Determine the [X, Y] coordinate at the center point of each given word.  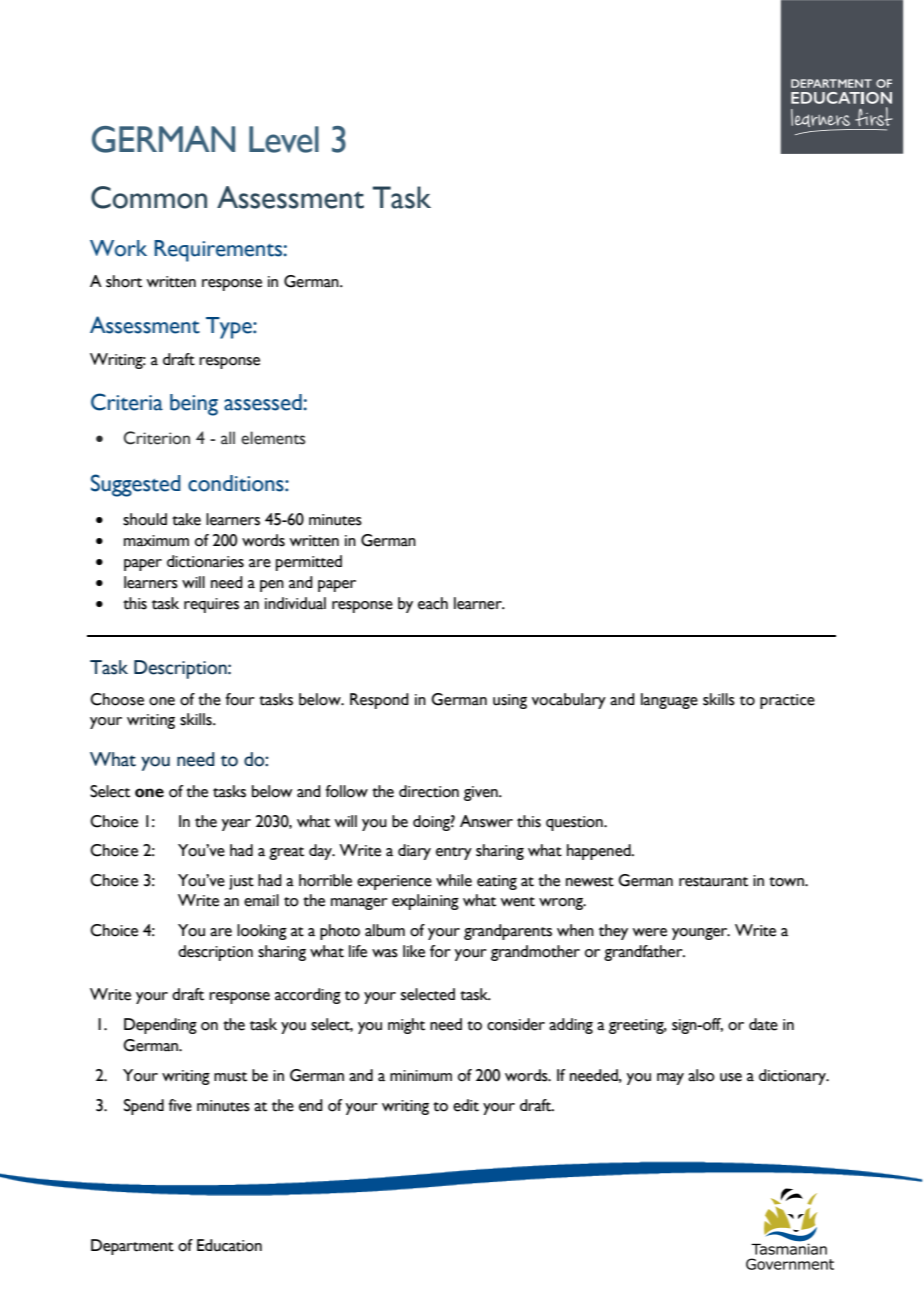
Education [229, 1245]
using [510, 701]
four [240, 699]
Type [230, 328]
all [228, 438]
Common [149, 197]
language [669, 701]
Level [284, 139]
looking [262, 932]
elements [273, 438]
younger [701, 934]
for [440, 951]
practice [787, 701]
